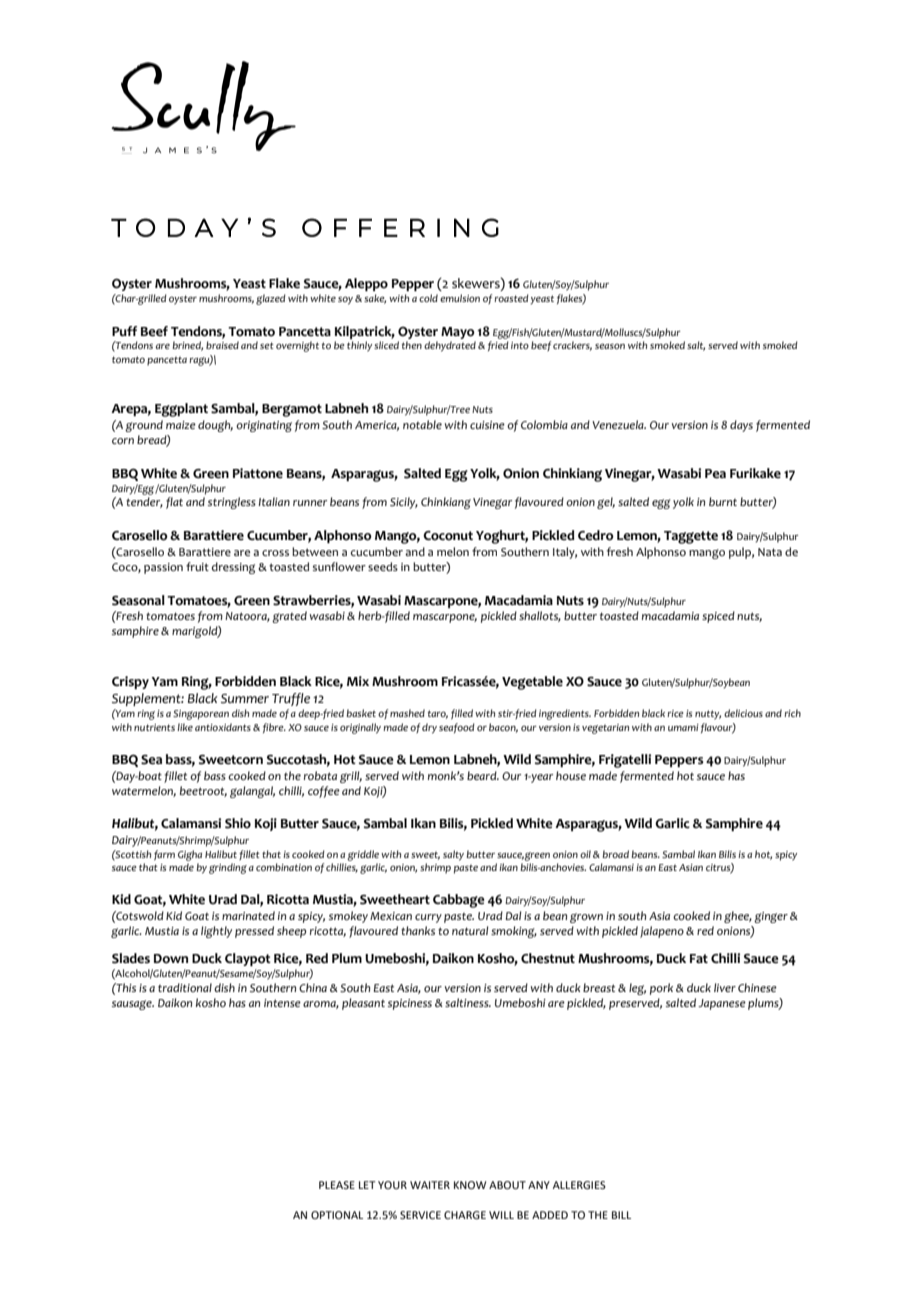  I want to click on umami, so click(683, 727).
